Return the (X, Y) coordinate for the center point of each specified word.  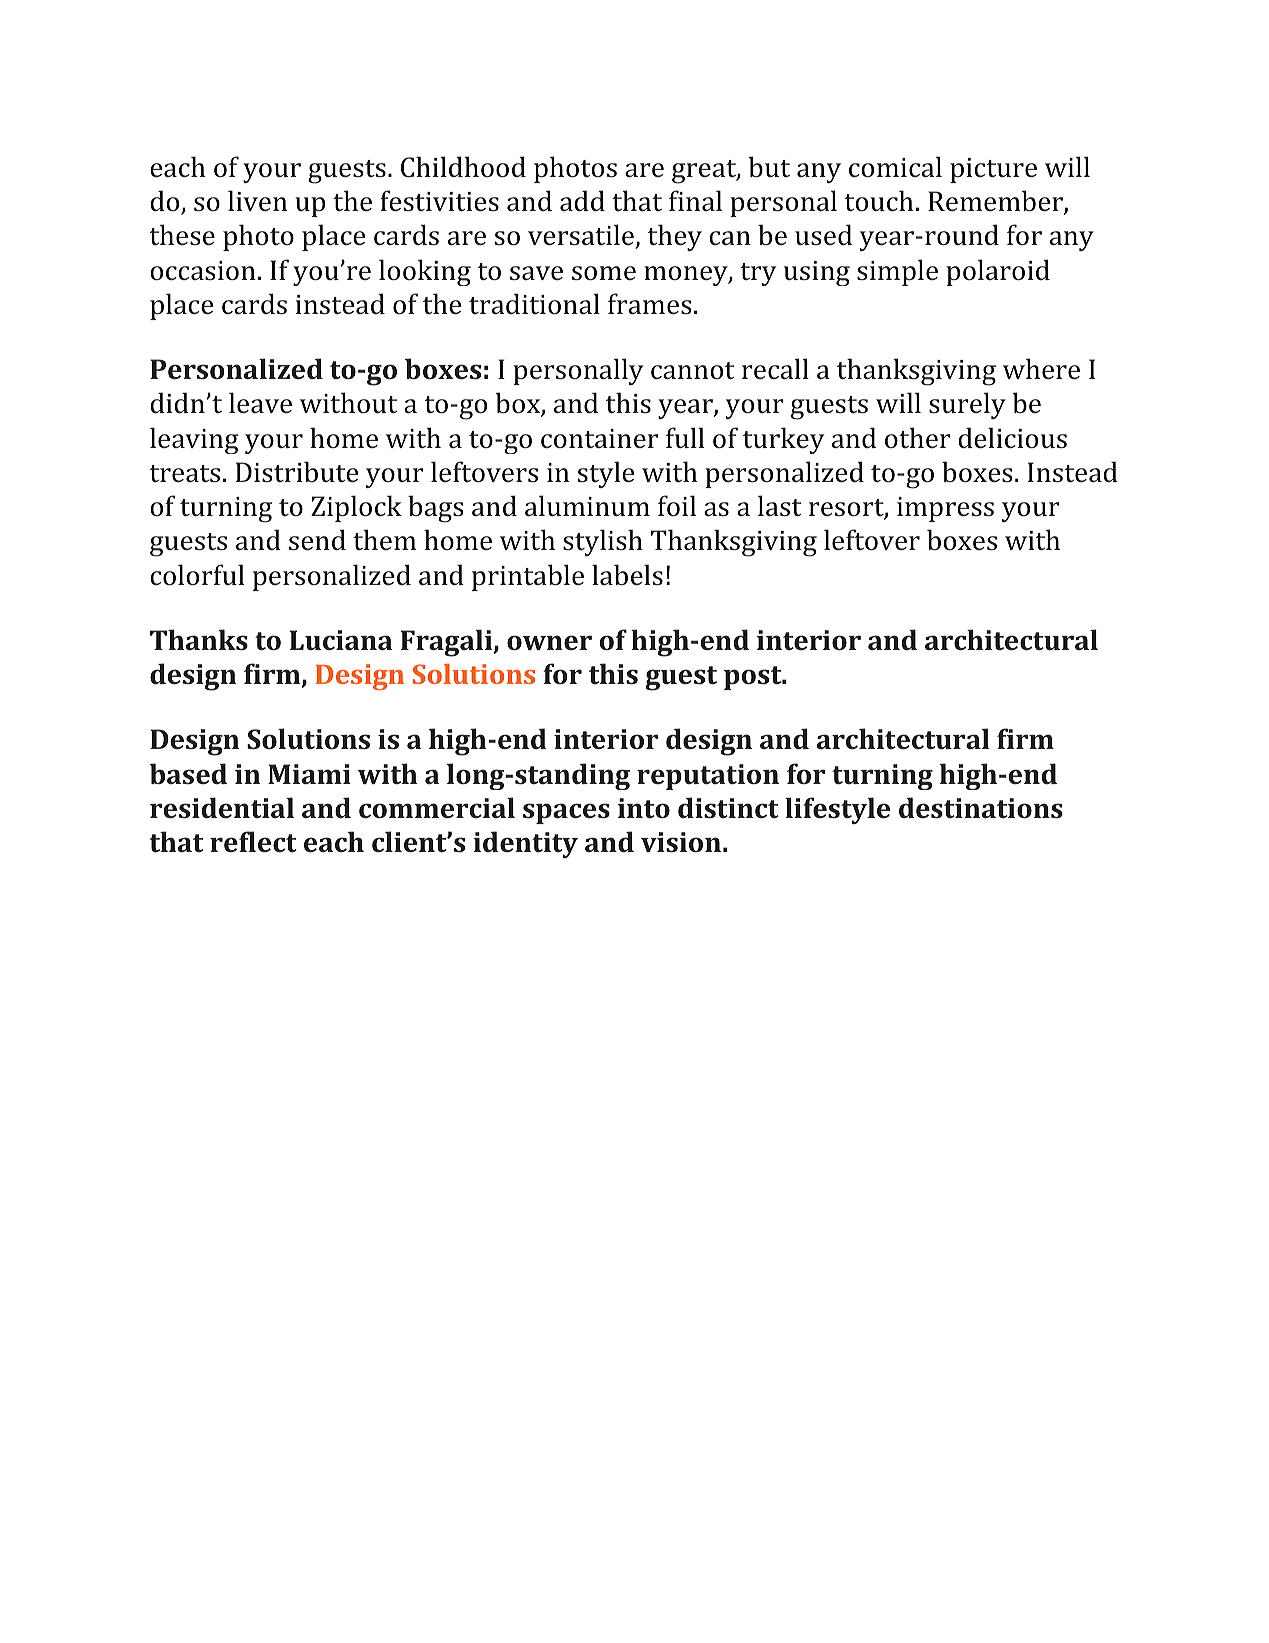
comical (895, 166)
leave (260, 402)
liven (257, 200)
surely (967, 405)
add (582, 200)
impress (945, 509)
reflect (253, 841)
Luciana (341, 640)
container (599, 438)
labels (627, 574)
